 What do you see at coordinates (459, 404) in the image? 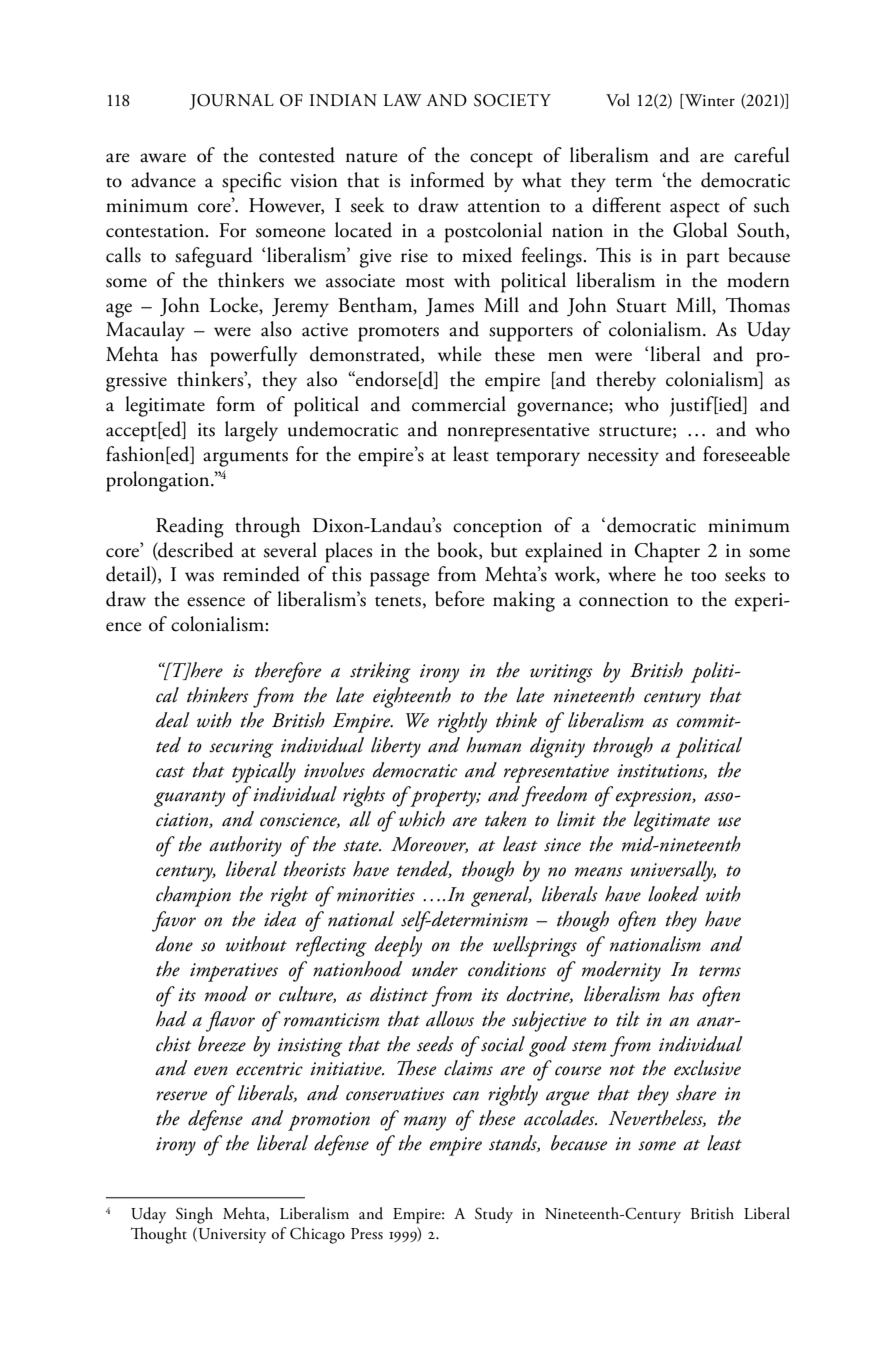
I see `commercial` at bounding box center [459, 404].
